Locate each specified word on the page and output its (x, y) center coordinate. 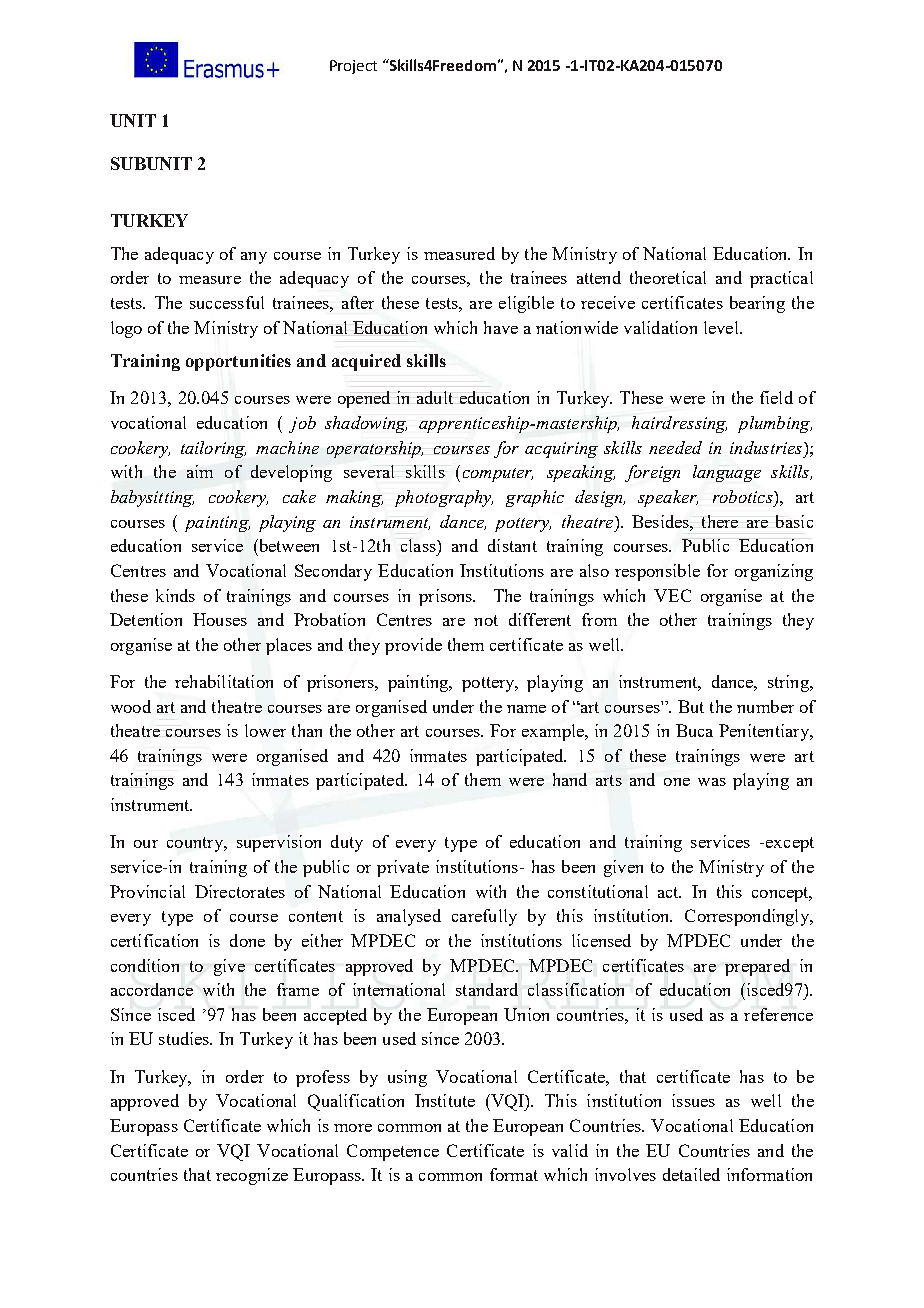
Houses (220, 619)
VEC (672, 595)
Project (353, 67)
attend (599, 277)
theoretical (668, 277)
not (486, 620)
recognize (252, 1176)
